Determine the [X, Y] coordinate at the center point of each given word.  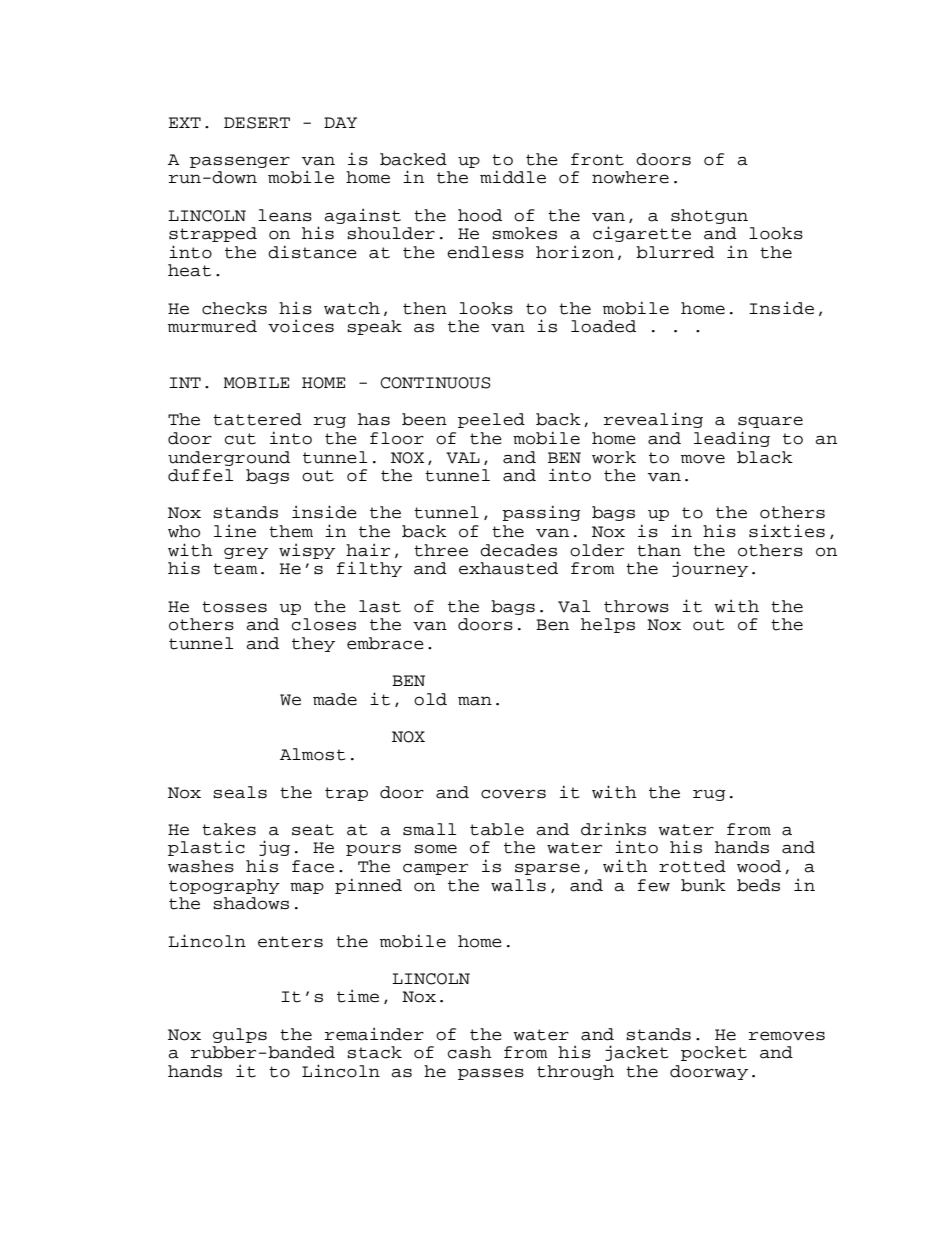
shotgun [709, 216]
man [475, 701]
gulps [240, 1035]
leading [732, 439]
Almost [313, 754]
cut [240, 439]
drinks [613, 829]
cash [470, 1052]
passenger [240, 162]
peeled [491, 420]
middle [513, 177]
